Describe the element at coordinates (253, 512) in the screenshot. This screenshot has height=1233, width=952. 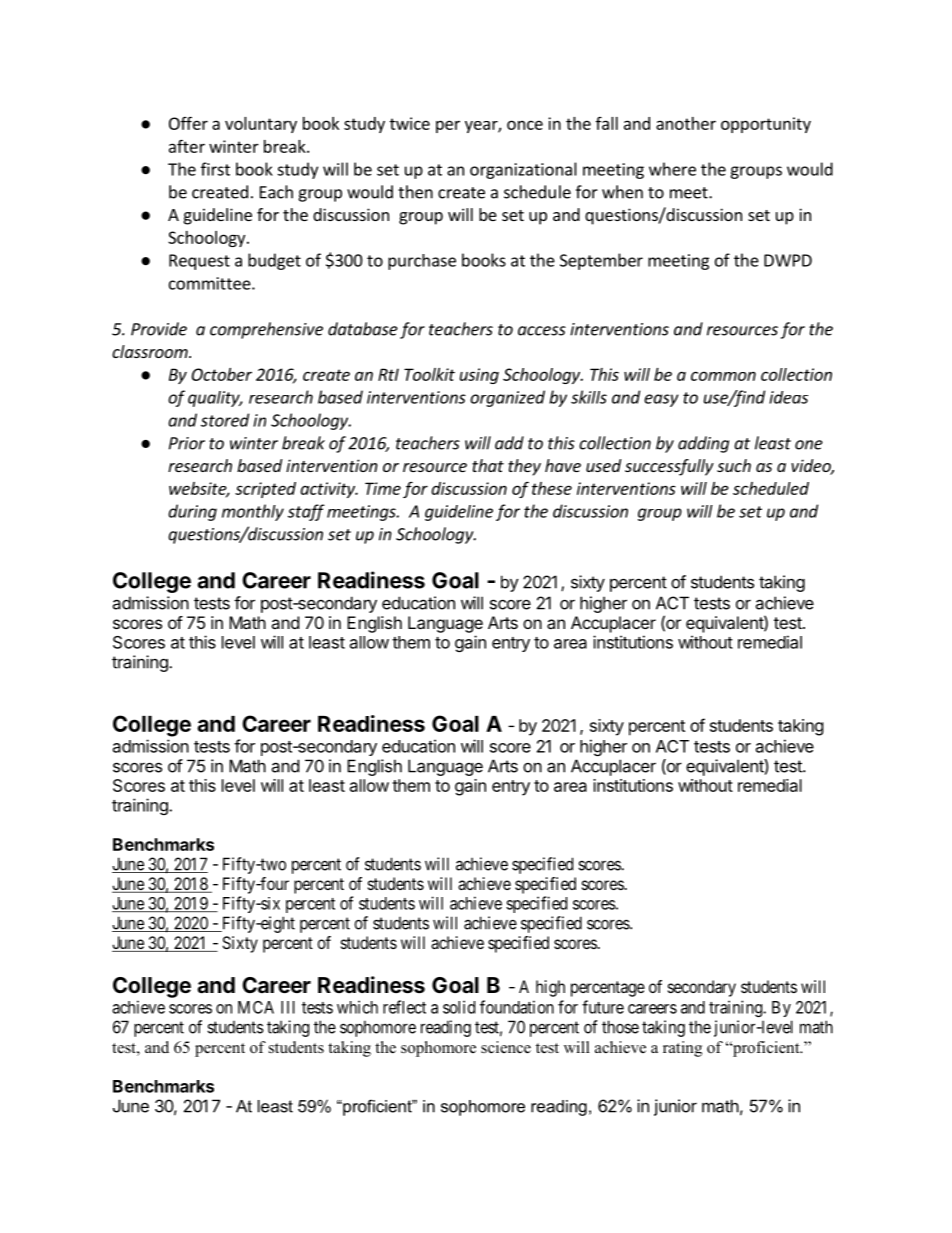
I see `monthly` at that location.
